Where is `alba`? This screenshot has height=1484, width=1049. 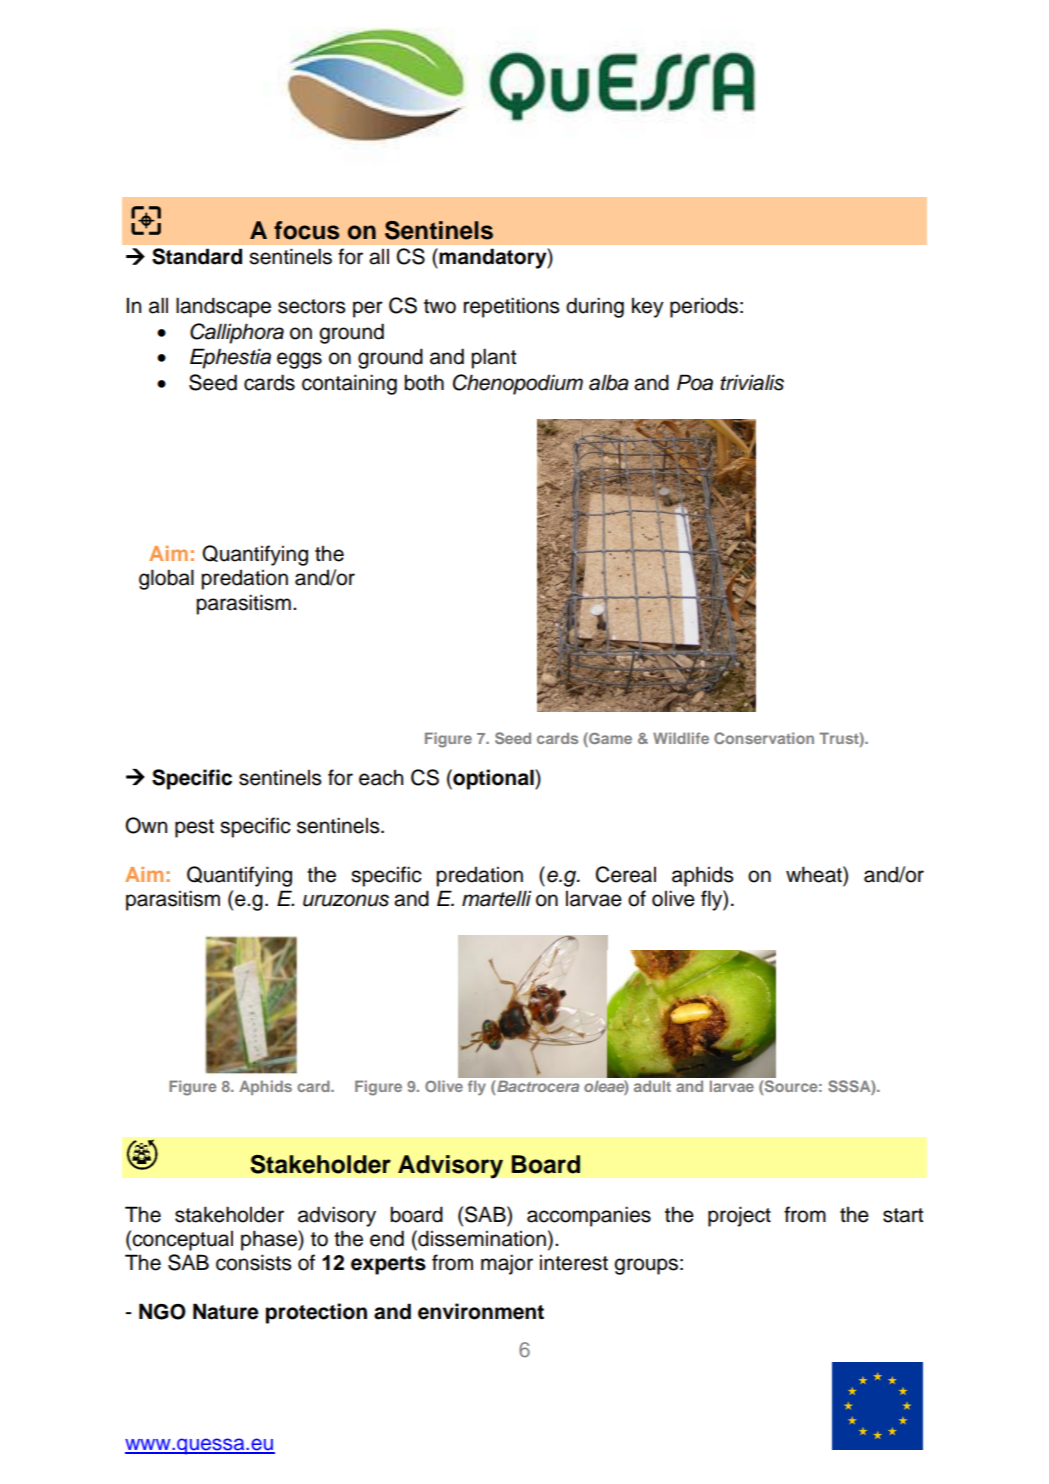 alba is located at coordinates (609, 382).
